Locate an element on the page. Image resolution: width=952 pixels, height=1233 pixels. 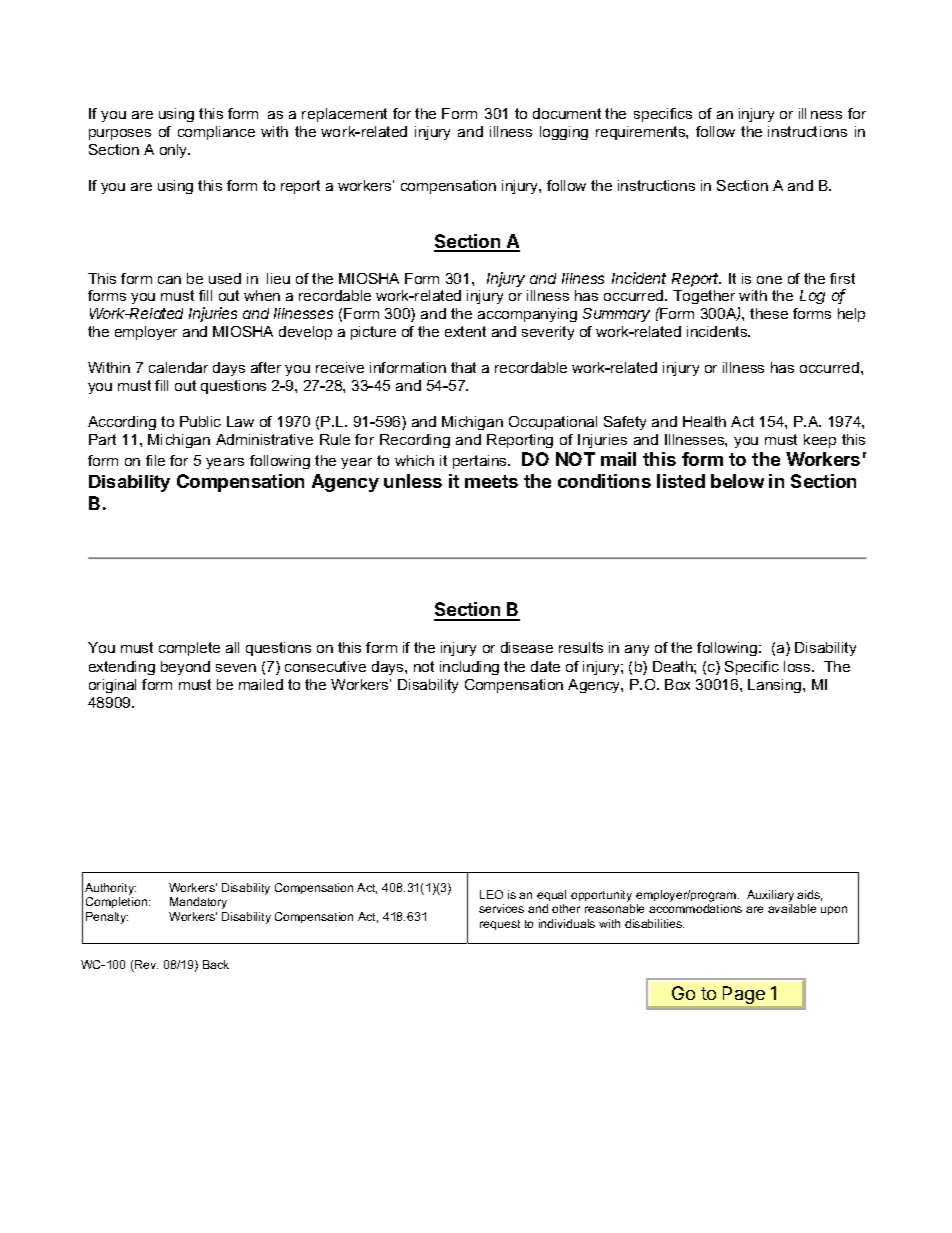
logging is located at coordinates (564, 133).
